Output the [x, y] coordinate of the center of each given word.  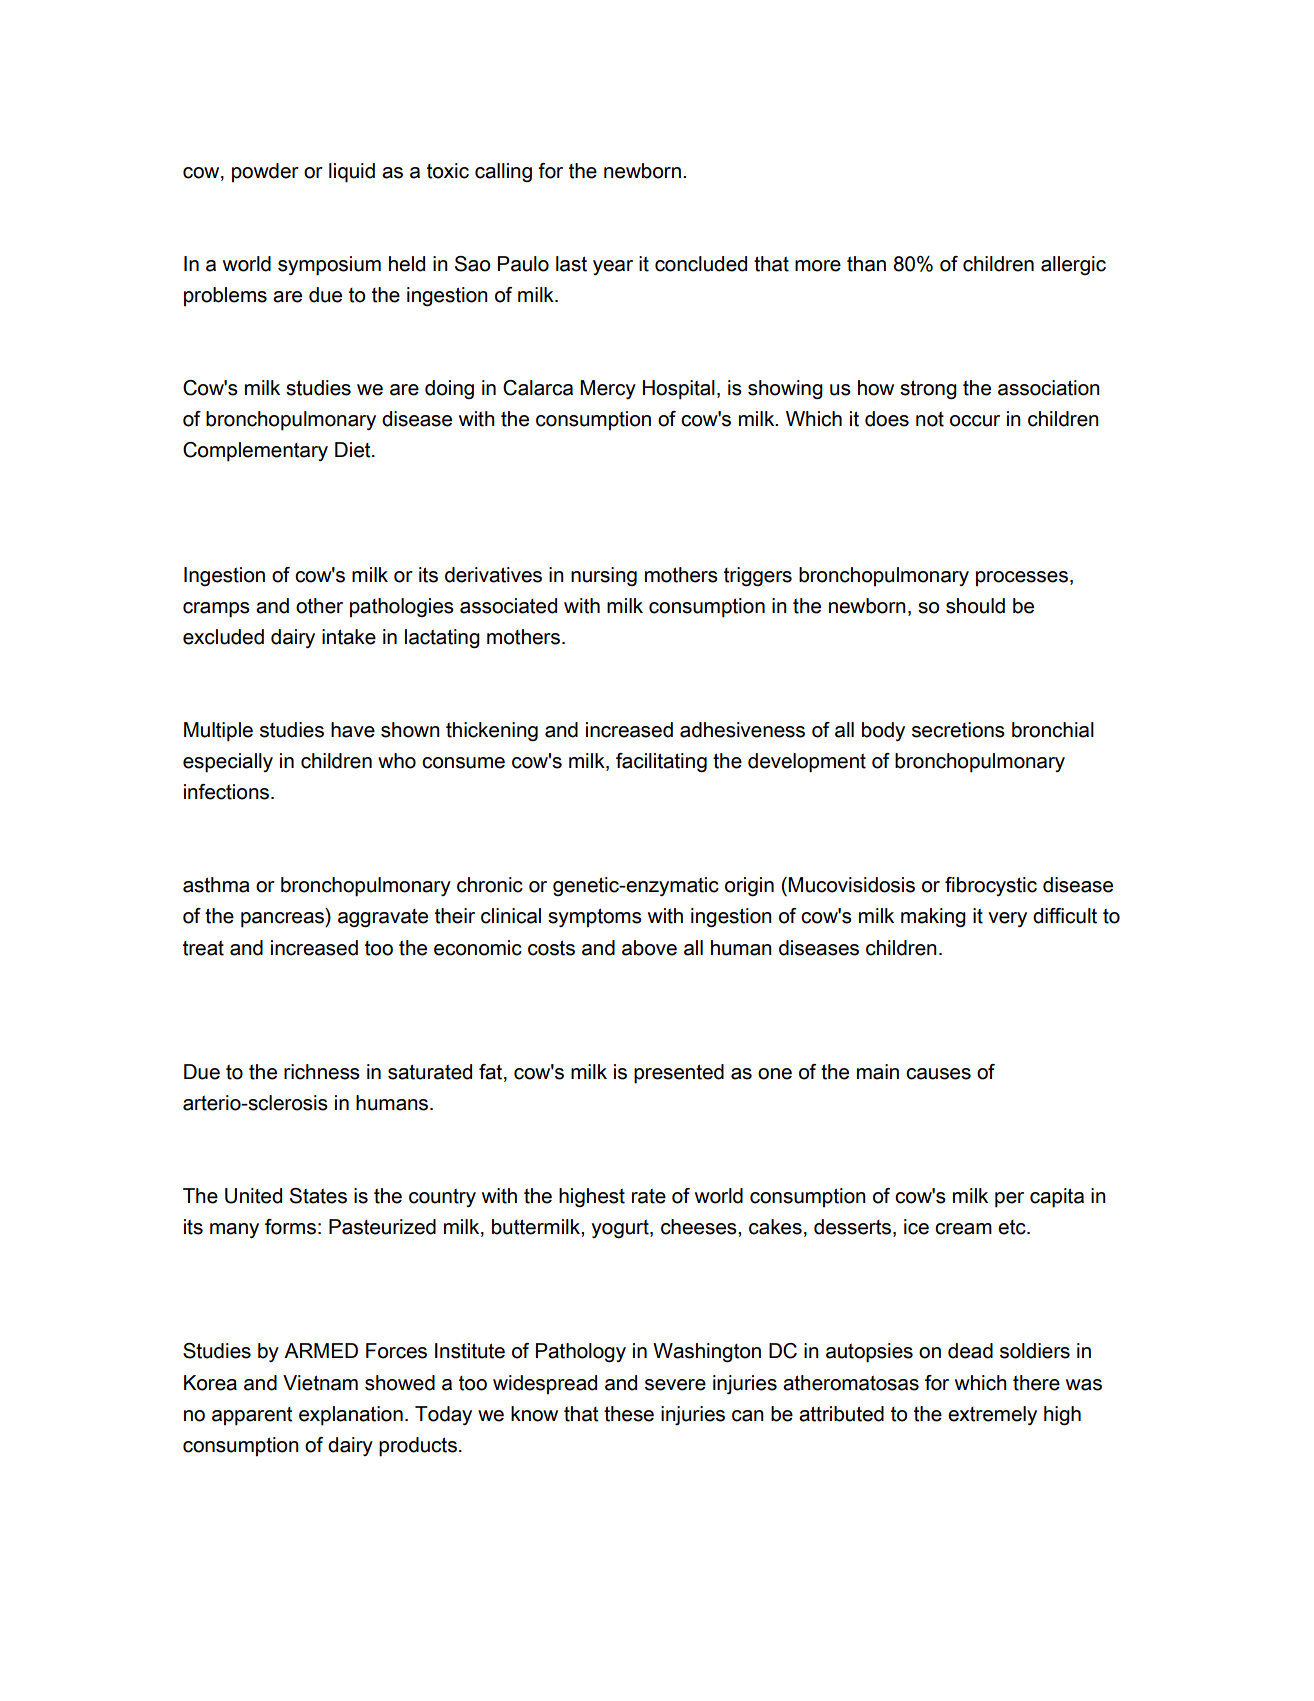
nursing [604, 577]
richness [322, 1072]
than [866, 264]
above [649, 948]
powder [265, 172]
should [975, 606]
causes [938, 1074]
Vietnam [320, 1383]
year [613, 267]
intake [349, 637]
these [629, 1414]
